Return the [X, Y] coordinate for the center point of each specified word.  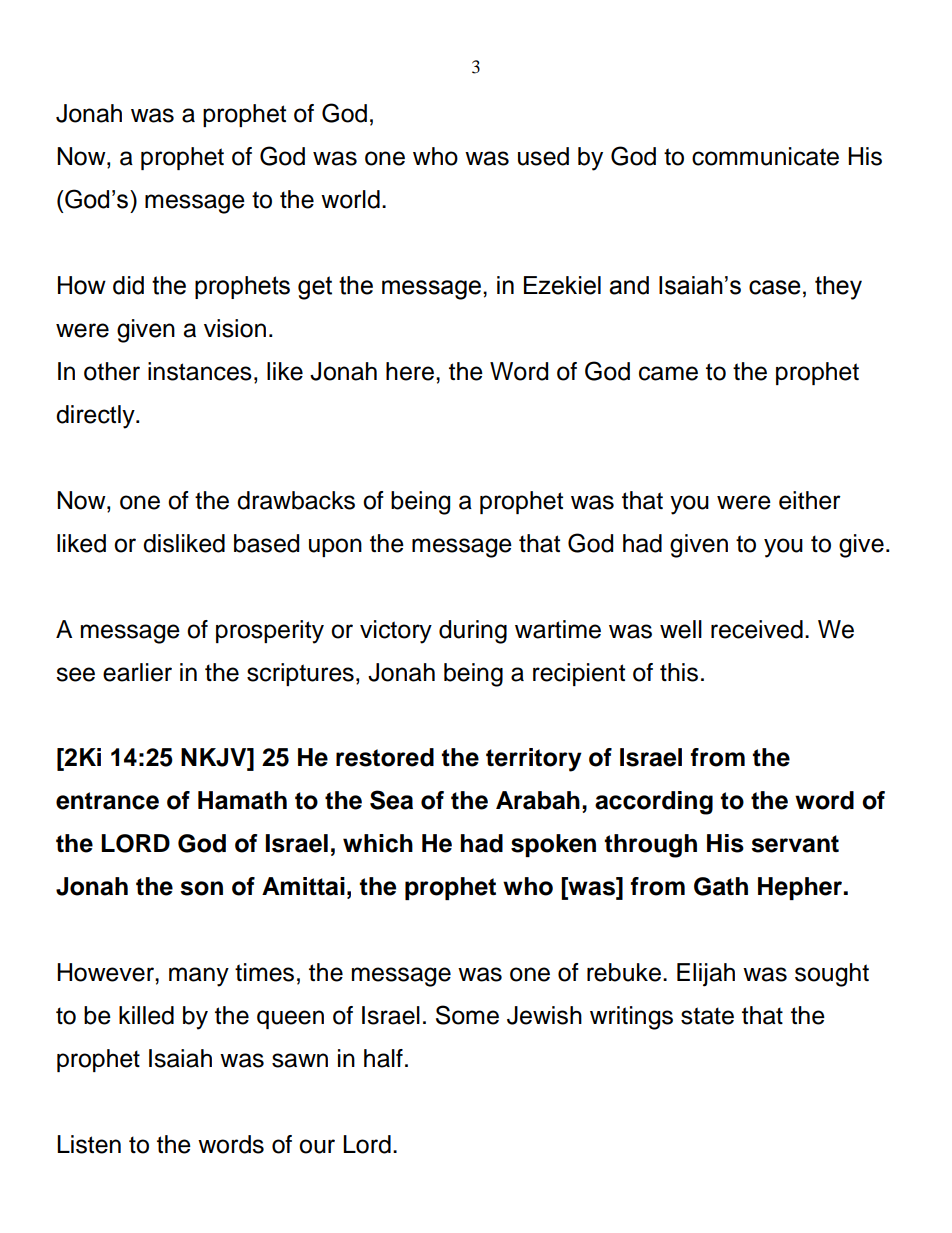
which [378, 843]
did [128, 285]
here [410, 371]
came [668, 373]
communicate [765, 156]
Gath [721, 886]
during [473, 632]
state [707, 1016]
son [201, 888]
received [757, 629]
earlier [137, 672]
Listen [89, 1144]
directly [96, 417]
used [543, 156]
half [383, 1058]
